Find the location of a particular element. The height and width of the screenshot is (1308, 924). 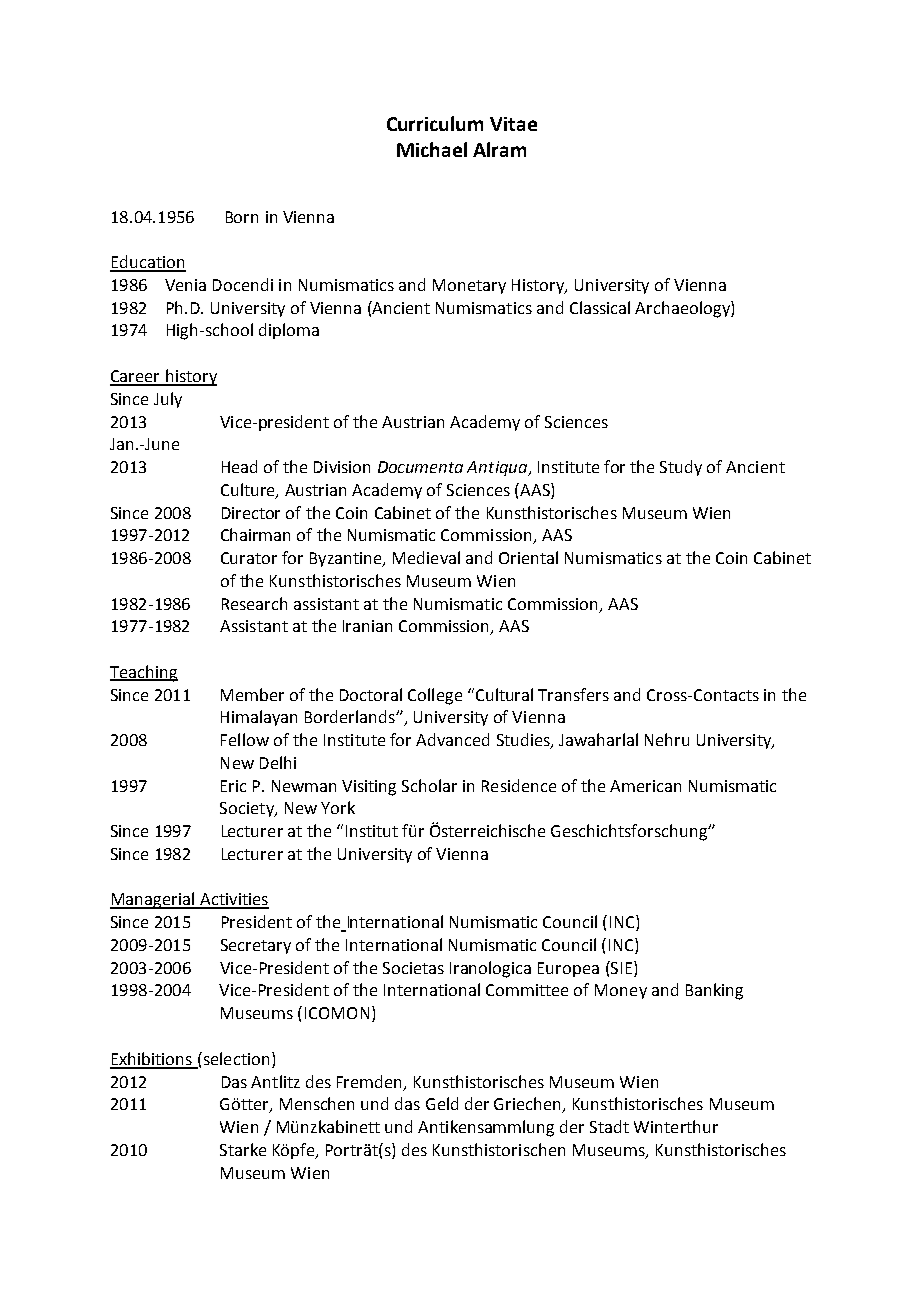

Scholar is located at coordinates (429, 785).
